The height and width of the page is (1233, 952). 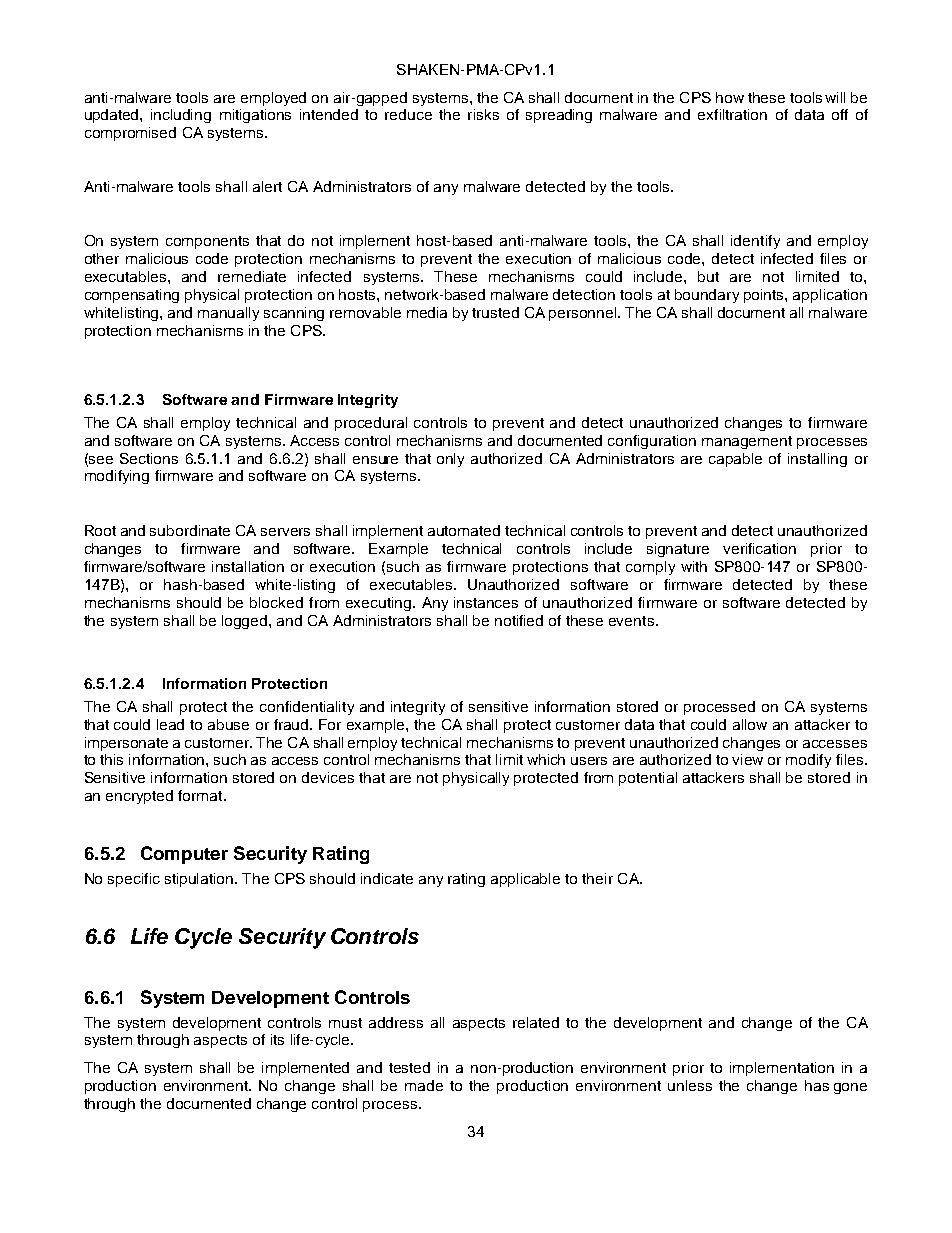 I want to click on its, so click(x=277, y=1039).
